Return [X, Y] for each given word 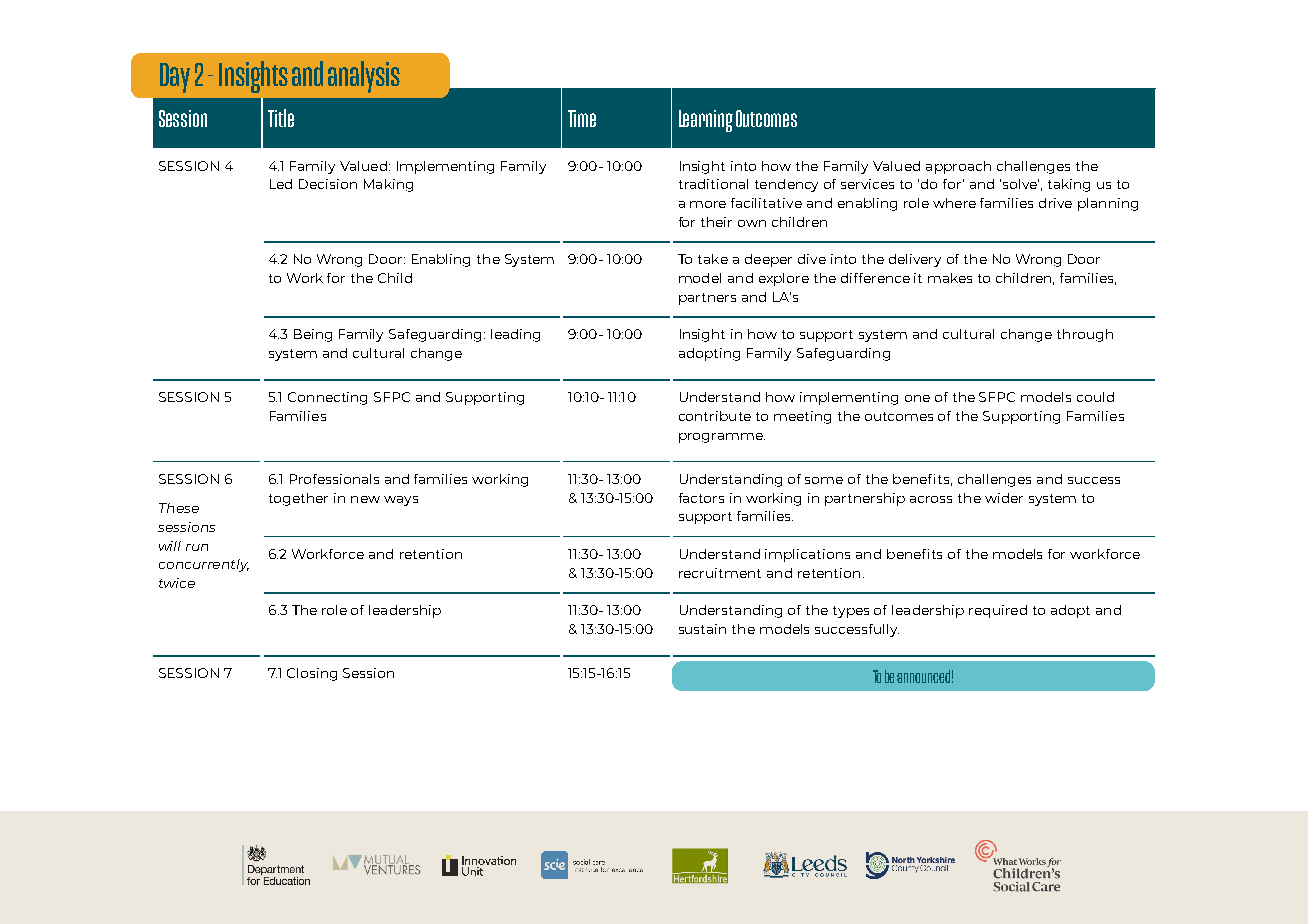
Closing [312, 674]
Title [281, 118]
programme [722, 438]
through [1085, 335]
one [917, 398]
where [954, 203]
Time [582, 118]
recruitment [720, 573]
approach [958, 167]
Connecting [327, 398]
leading [515, 335]
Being [313, 335]
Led [281, 184]
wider [1004, 498]
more [708, 204]
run [197, 547]
